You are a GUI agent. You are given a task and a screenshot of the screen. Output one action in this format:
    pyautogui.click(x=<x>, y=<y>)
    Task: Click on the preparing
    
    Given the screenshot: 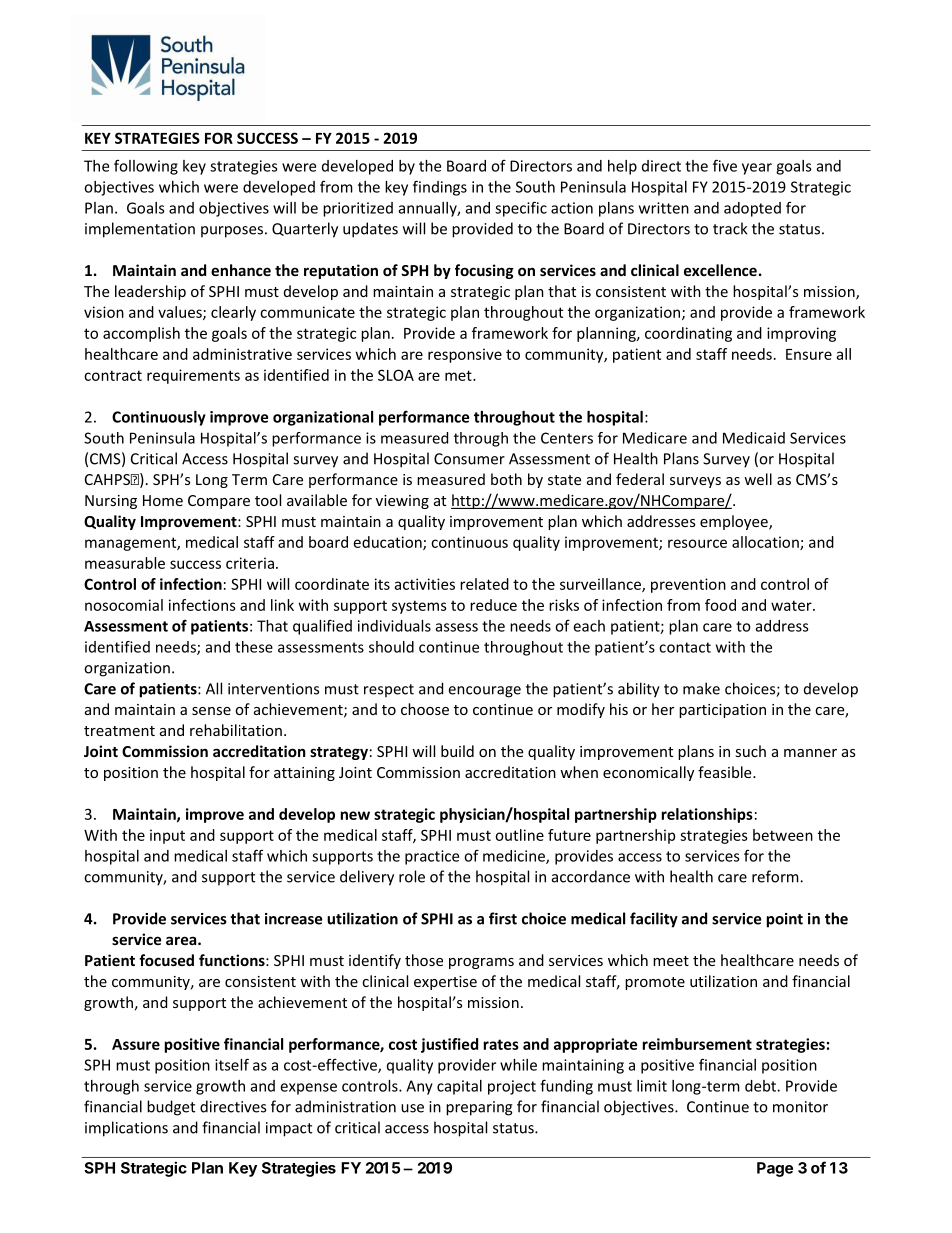 What is the action you would take?
    pyautogui.click(x=479, y=1108)
